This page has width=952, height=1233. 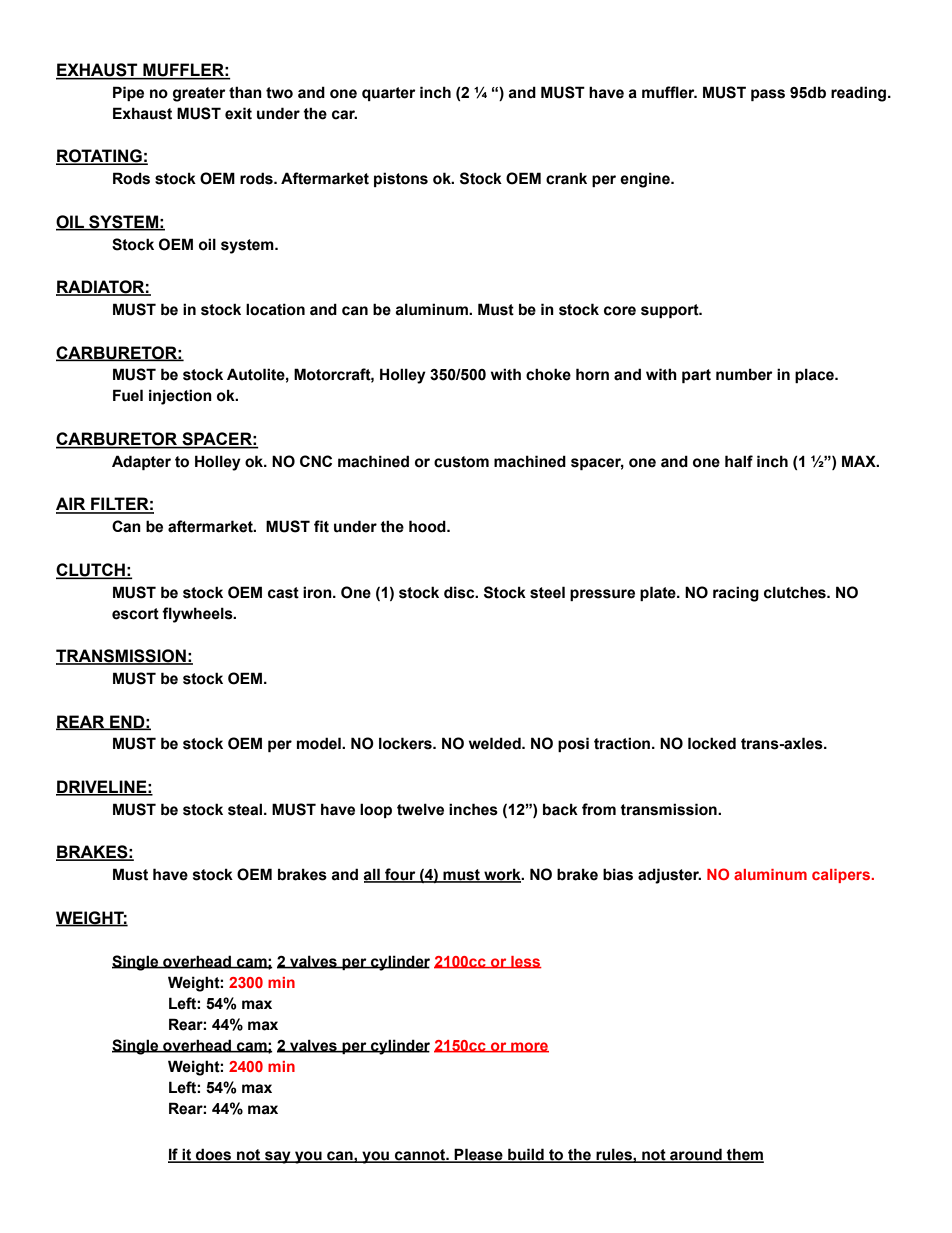 I want to click on custom, so click(x=461, y=462).
